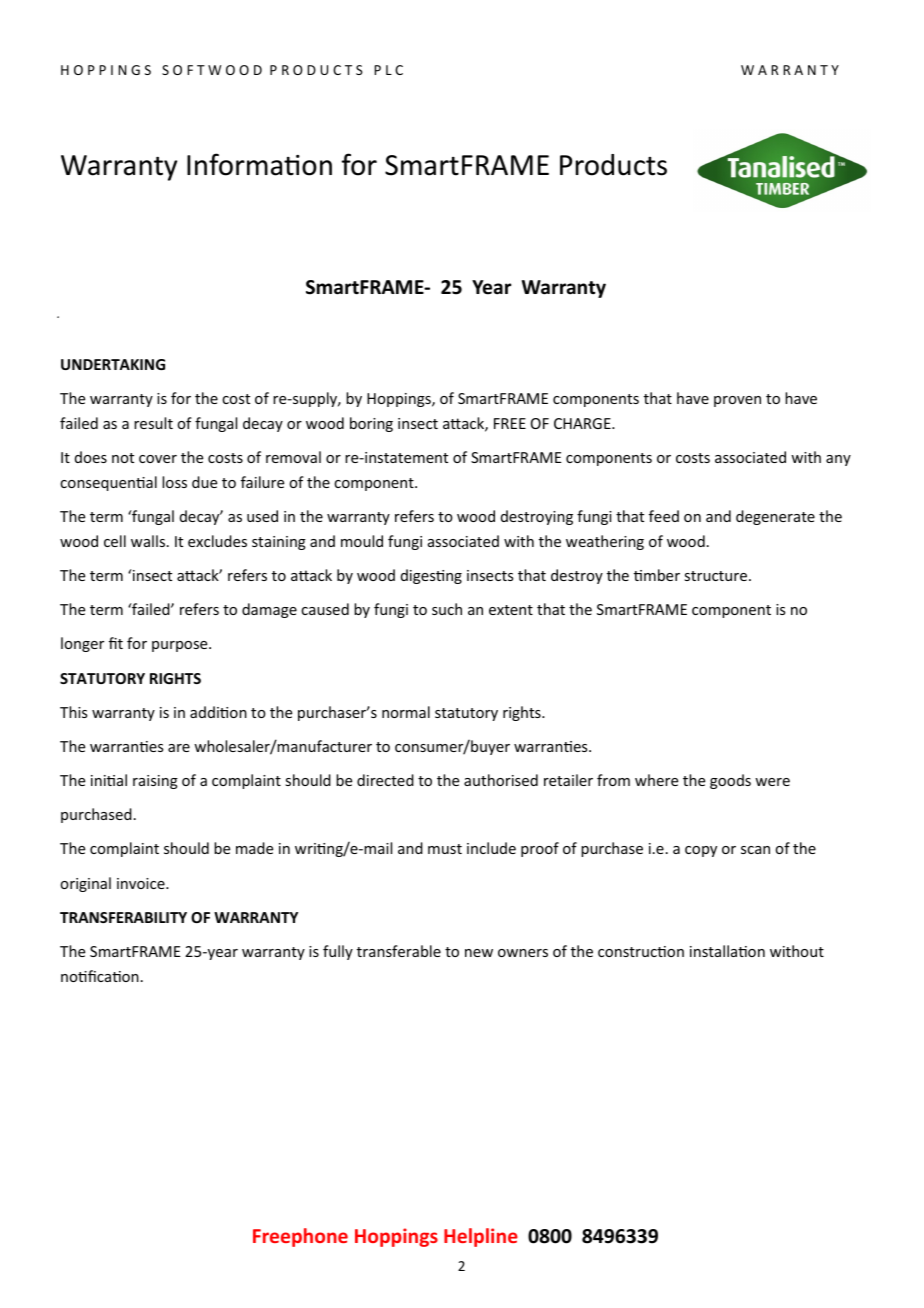 The height and width of the page is (1308, 924). What do you see at coordinates (259, 164) in the page?
I see `Information` at bounding box center [259, 164].
